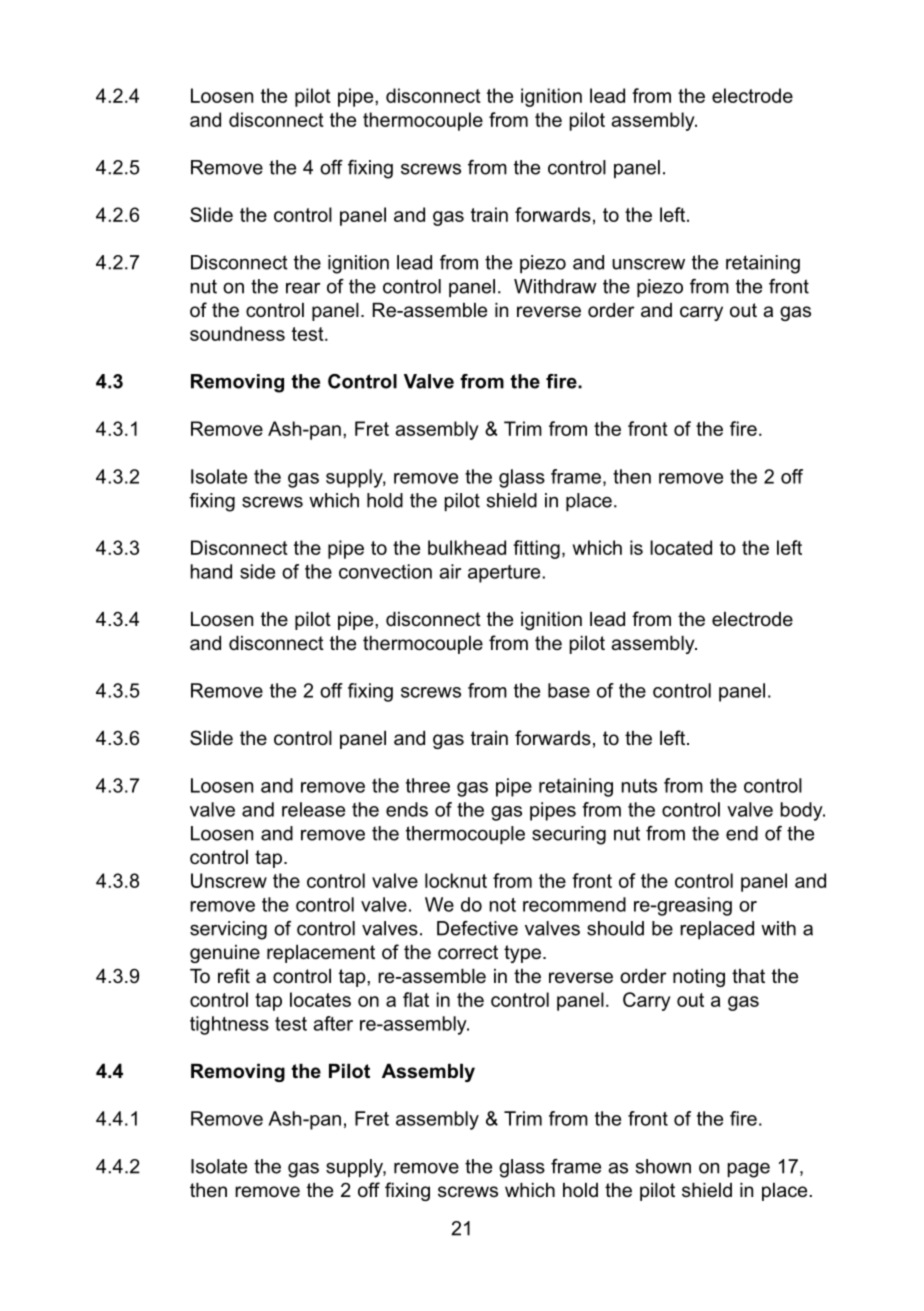 This document has width=924, height=1311. What do you see at coordinates (228, 930) in the document?
I see `servicing` at bounding box center [228, 930].
